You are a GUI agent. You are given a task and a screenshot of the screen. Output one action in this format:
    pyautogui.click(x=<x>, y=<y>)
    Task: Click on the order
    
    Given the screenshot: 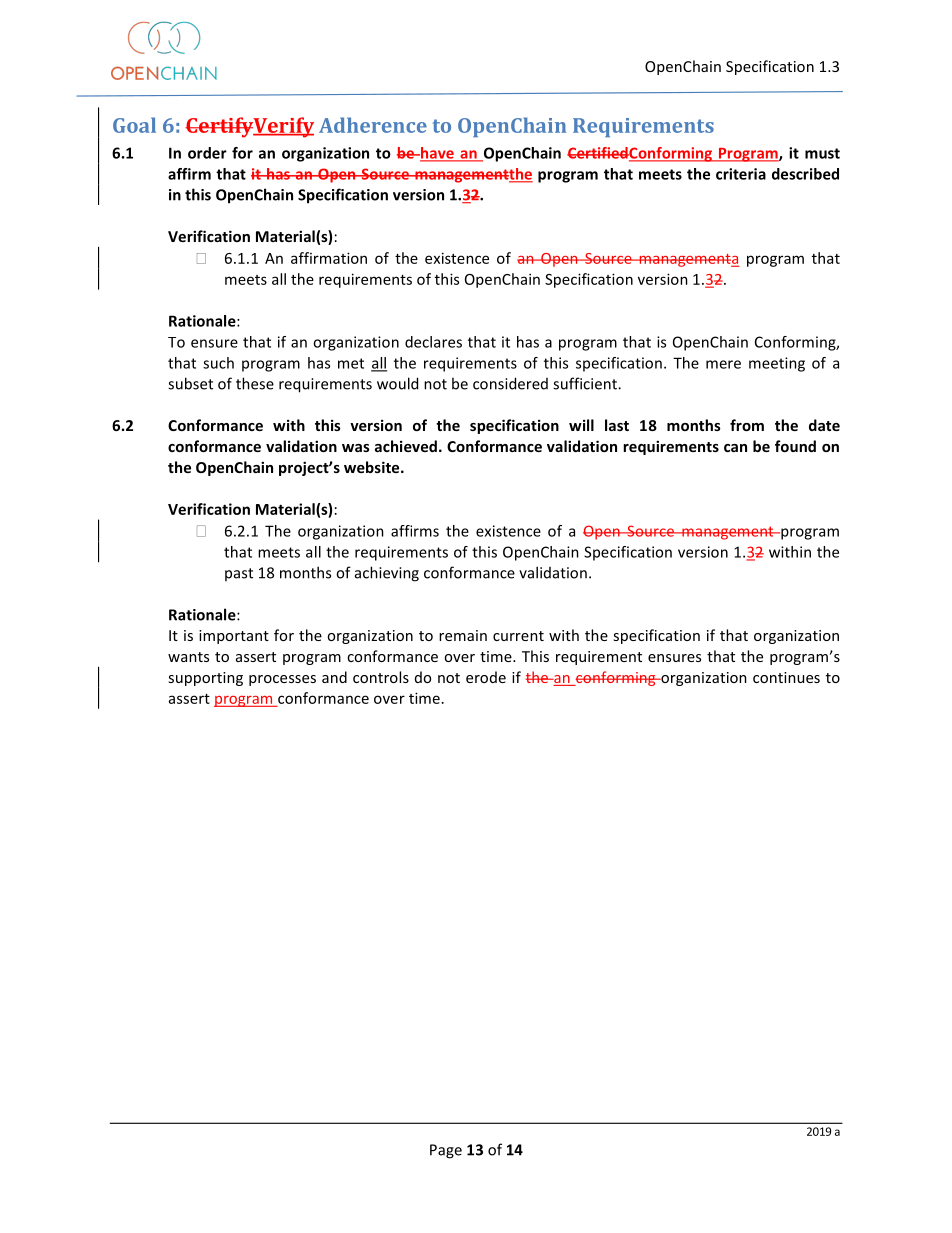 What is the action you would take?
    pyautogui.click(x=207, y=153)
